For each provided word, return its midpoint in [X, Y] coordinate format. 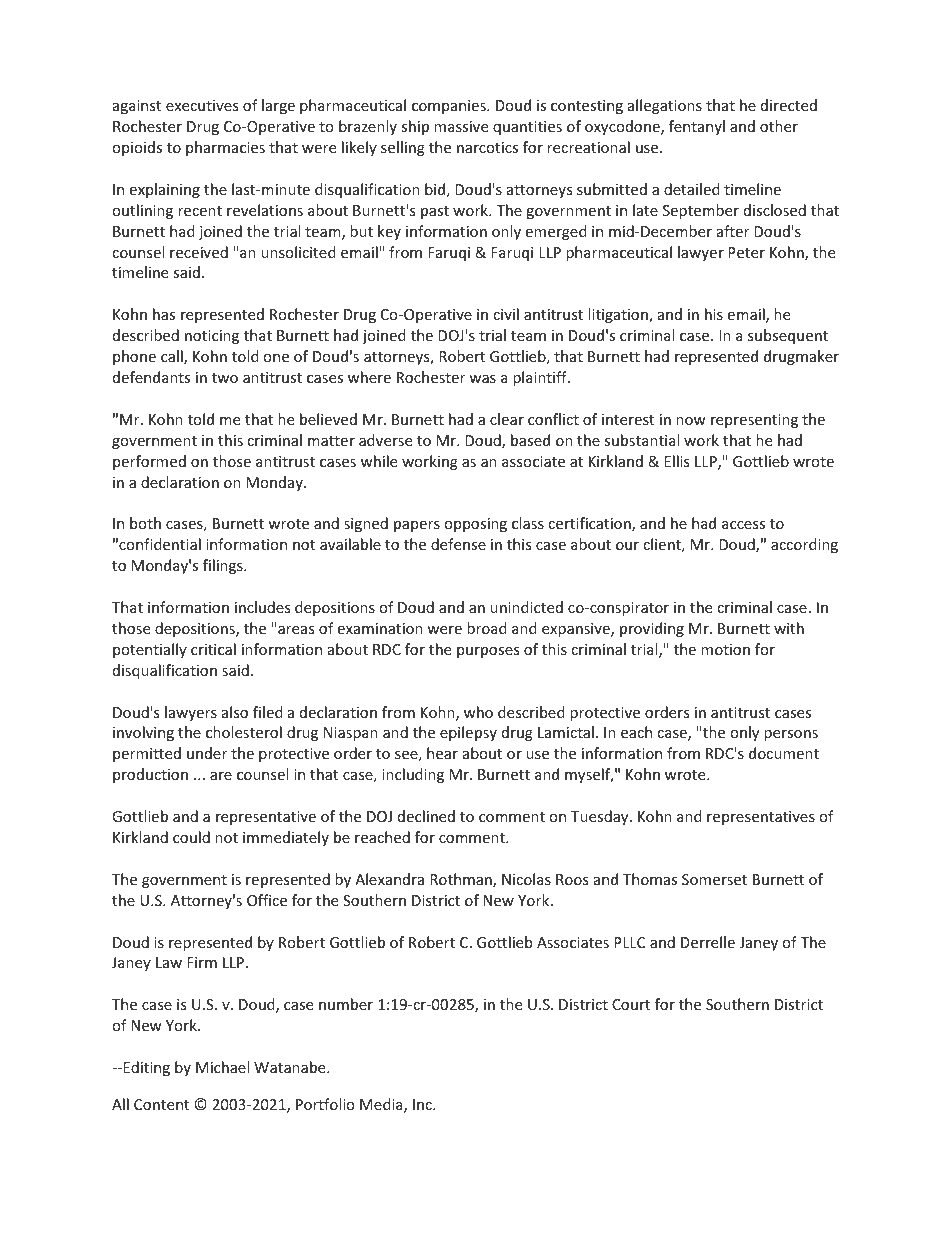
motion [725, 649]
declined [426, 816]
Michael [222, 1067]
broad [487, 628]
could [191, 837]
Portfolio [325, 1104]
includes [263, 607]
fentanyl [697, 127]
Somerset [714, 879]
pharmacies [225, 148]
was [482, 379]
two [225, 378]
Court [631, 1004]
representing [754, 421]
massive [461, 126]
